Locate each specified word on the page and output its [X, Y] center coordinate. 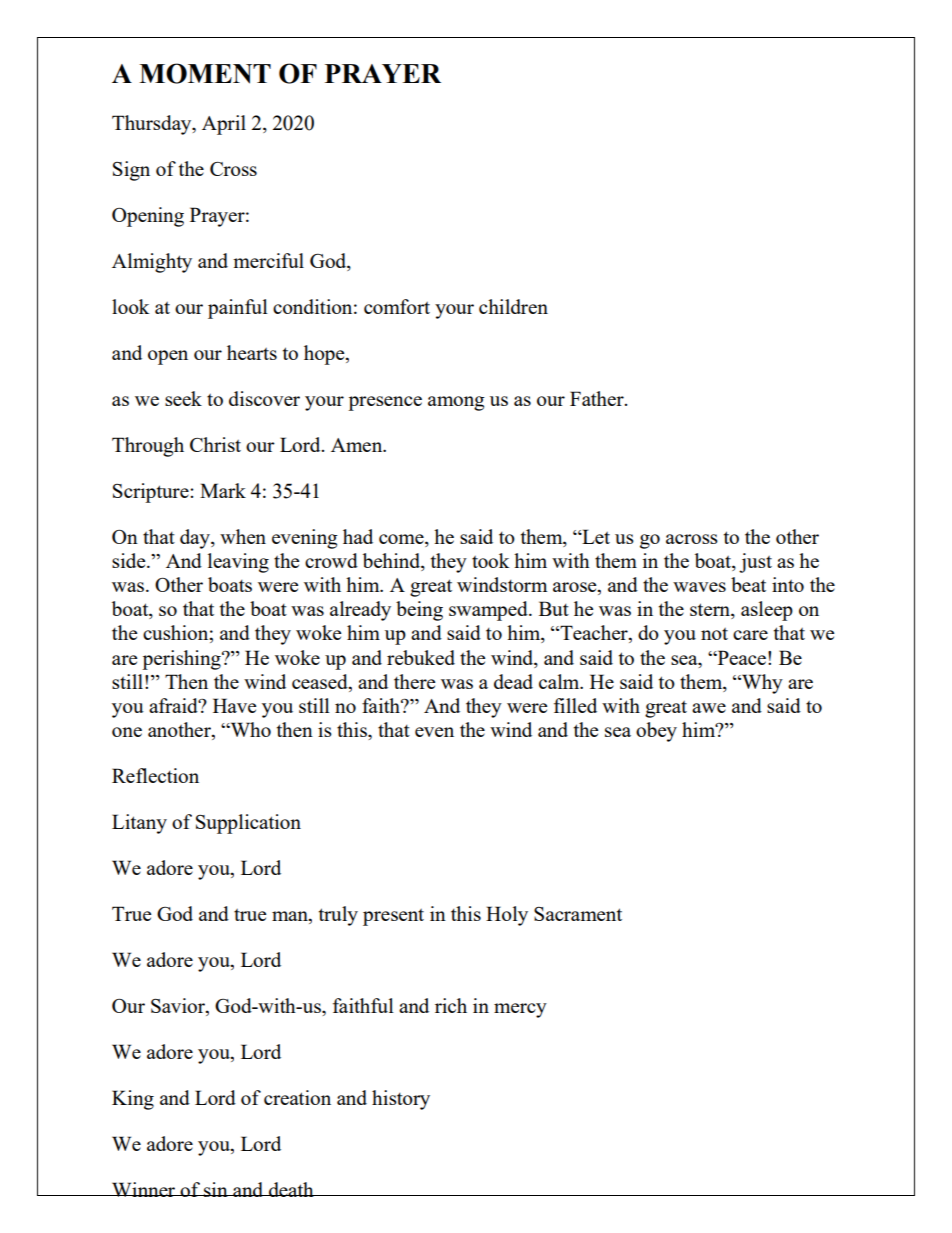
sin [216, 1189]
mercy [520, 1010]
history [401, 1100]
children [513, 306]
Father [598, 398]
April [224, 125]
